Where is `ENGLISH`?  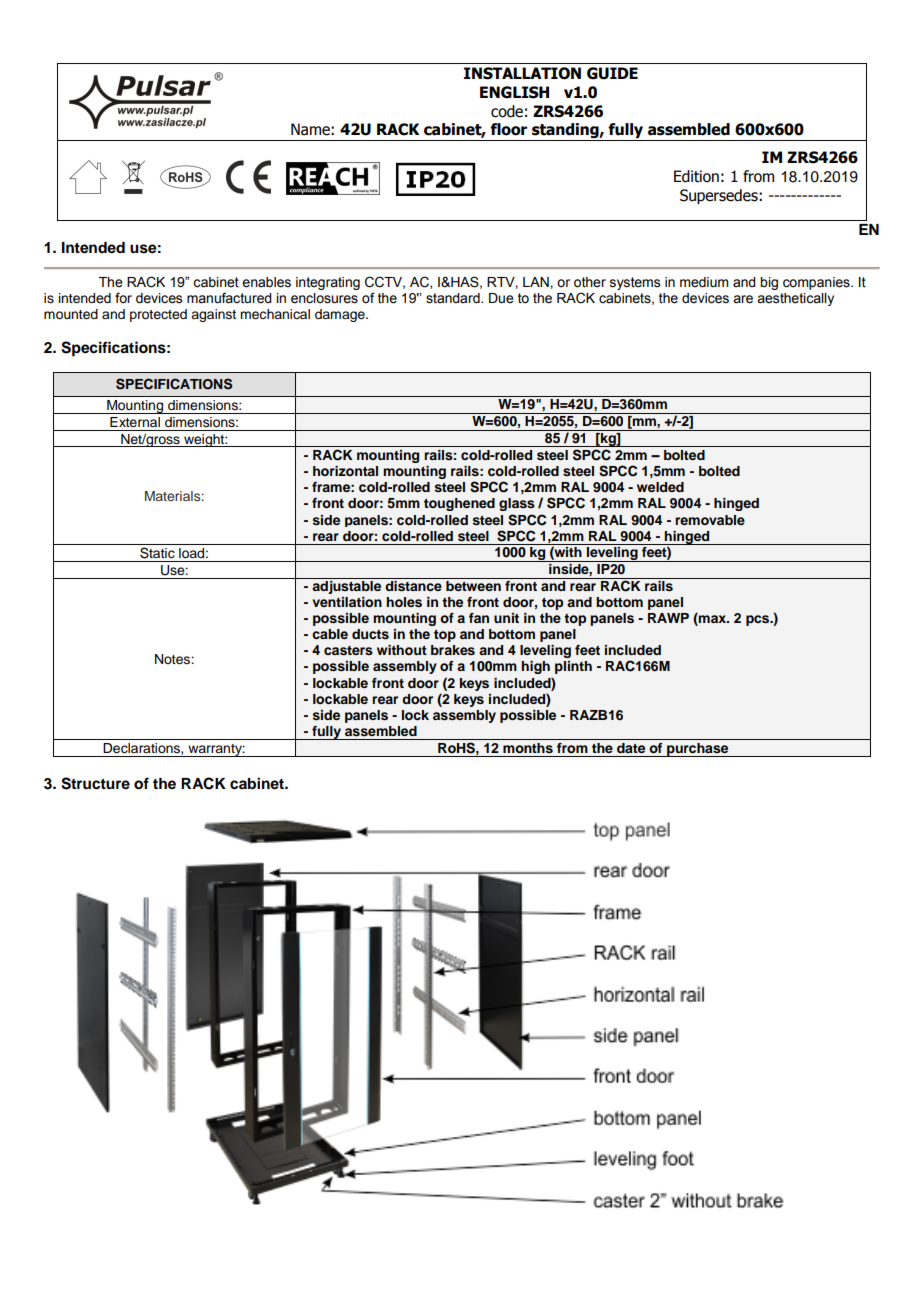
ENGLISH is located at coordinates (514, 92).
